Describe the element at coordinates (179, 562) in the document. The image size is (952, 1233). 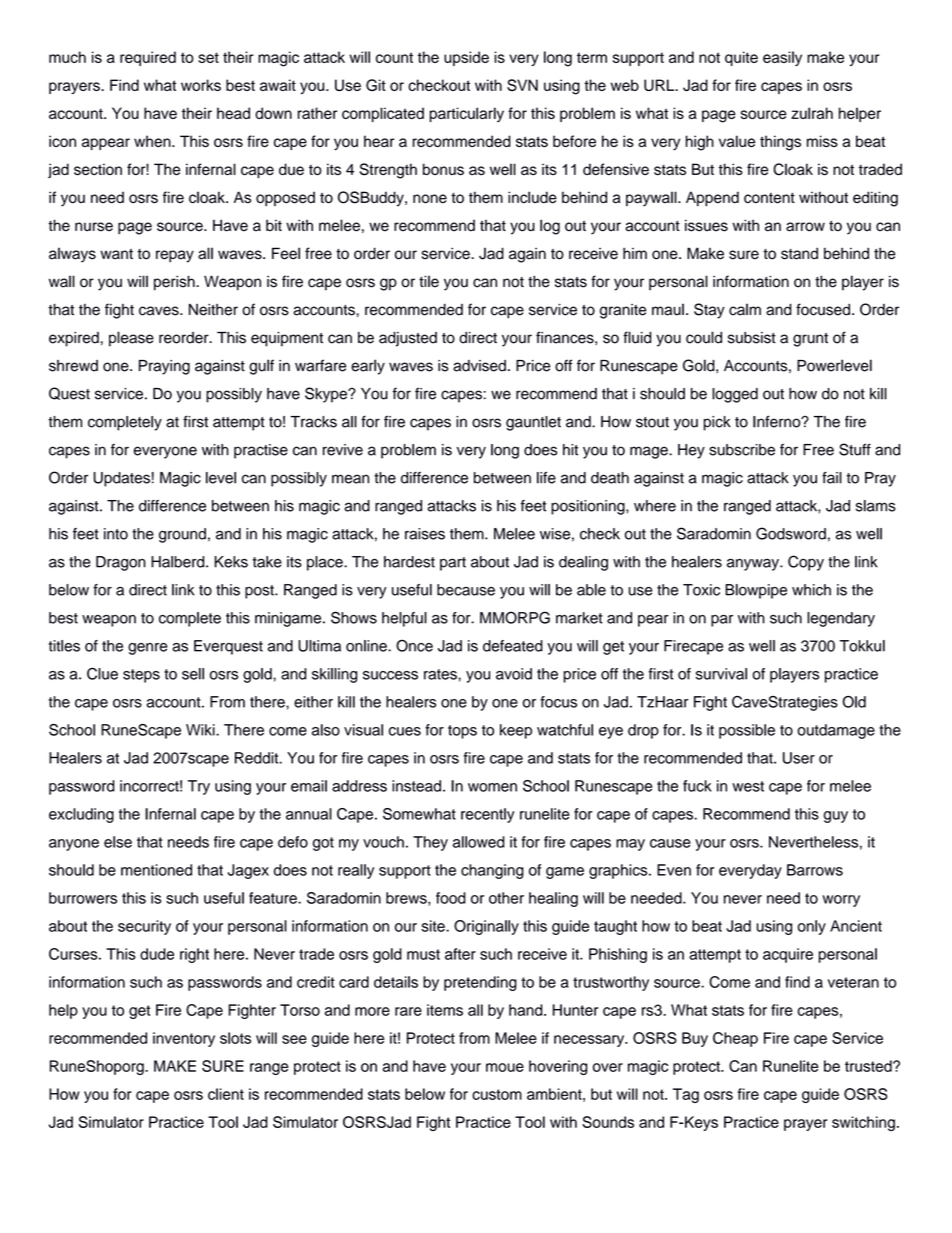
I see `Halberd` at that location.
